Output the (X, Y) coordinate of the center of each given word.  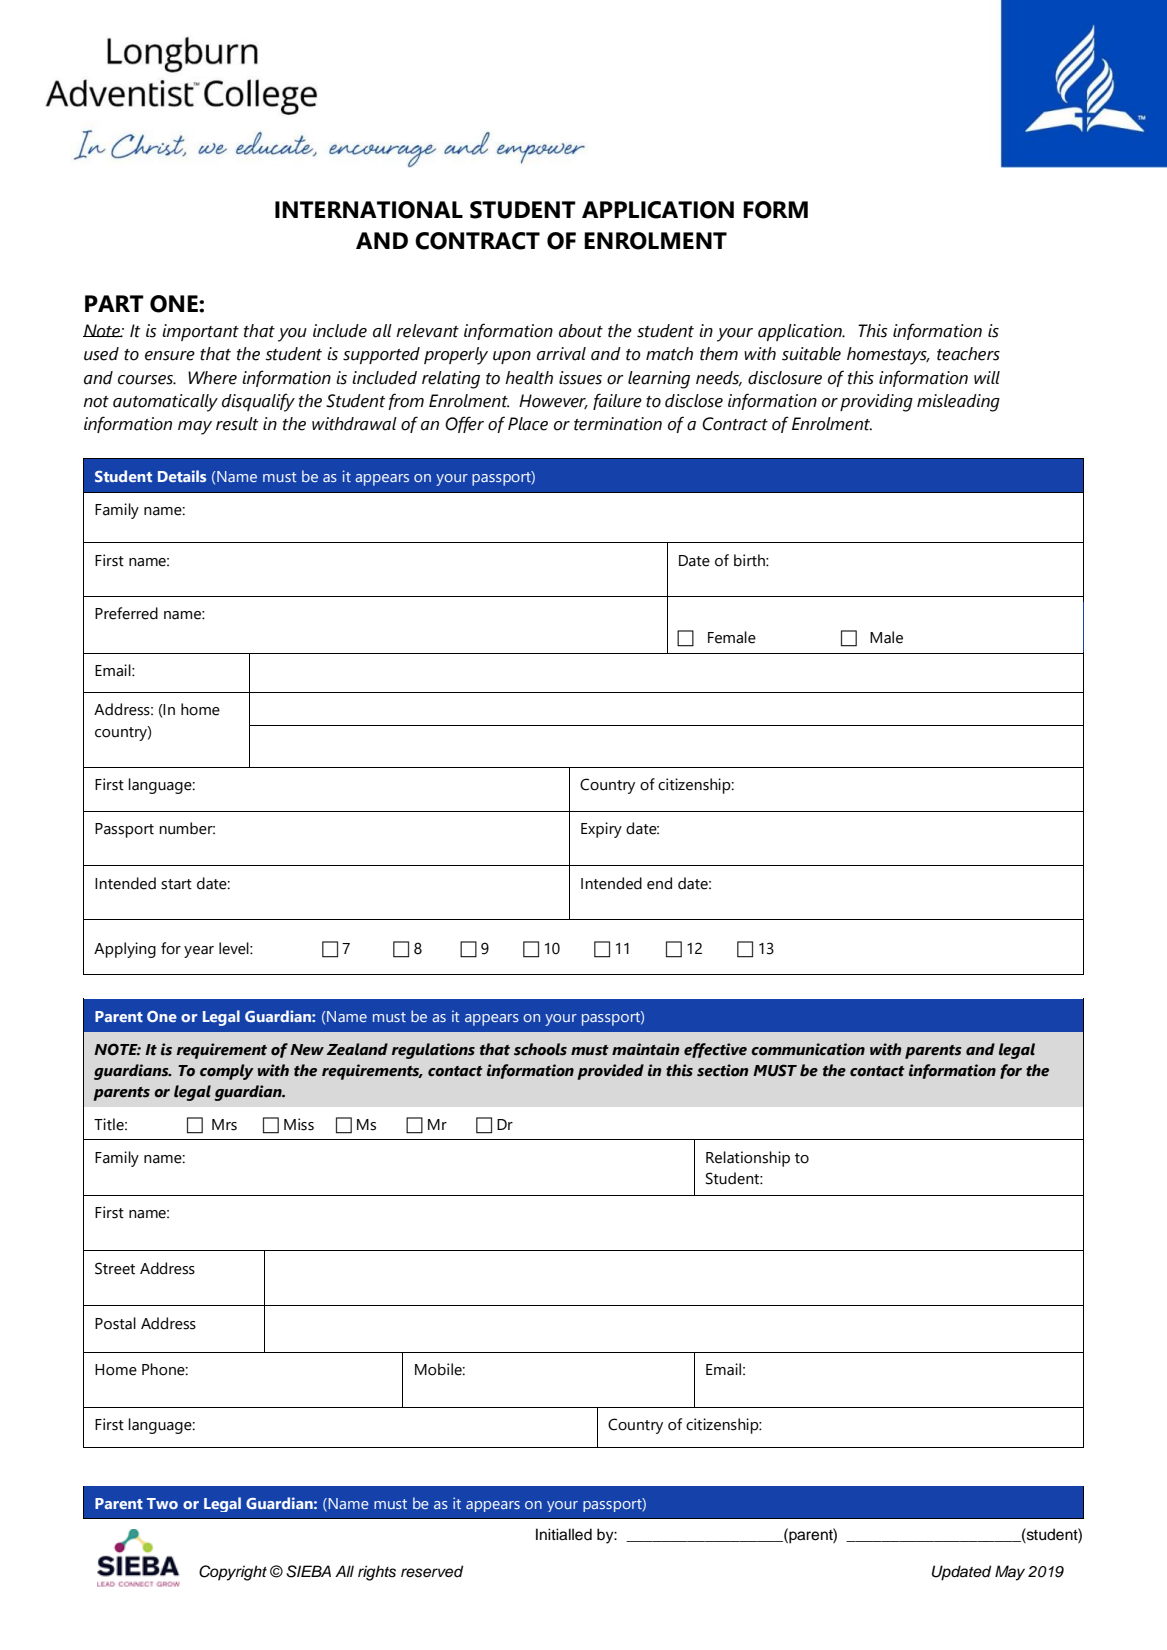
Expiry (601, 830)
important (200, 332)
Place (528, 424)
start (176, 884)
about (581, 331)
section (722, 1070)
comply (227, 1072)
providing (876, 403)
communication (808, 1049)
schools (540, 1049)
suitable (811, 354)
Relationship (748, 1159)
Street (115, 1268)
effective (715, 1050)
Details (182, 476)
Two (162, 1503)
